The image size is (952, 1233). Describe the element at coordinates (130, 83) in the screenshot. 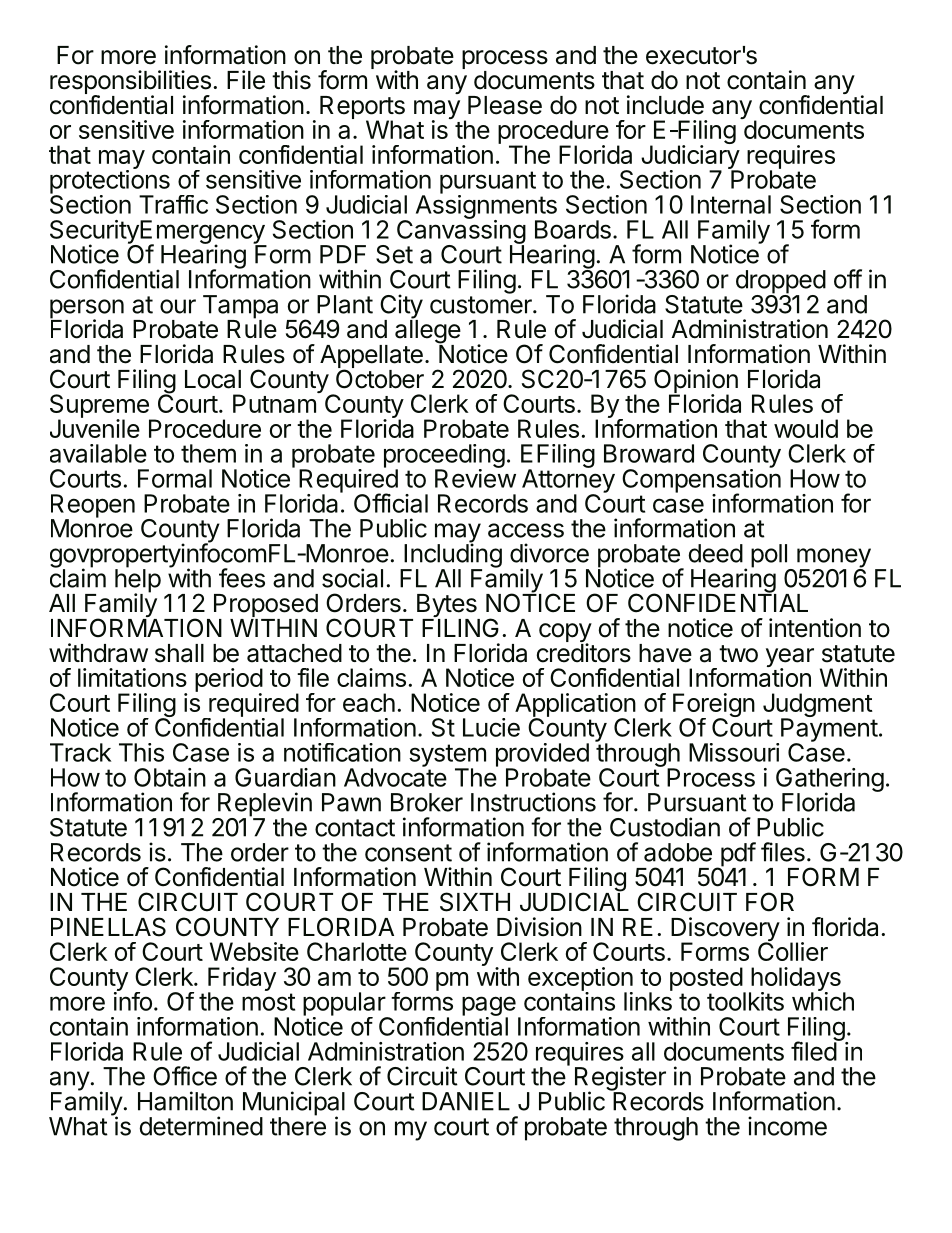

I see `responsibilities` at that location.
